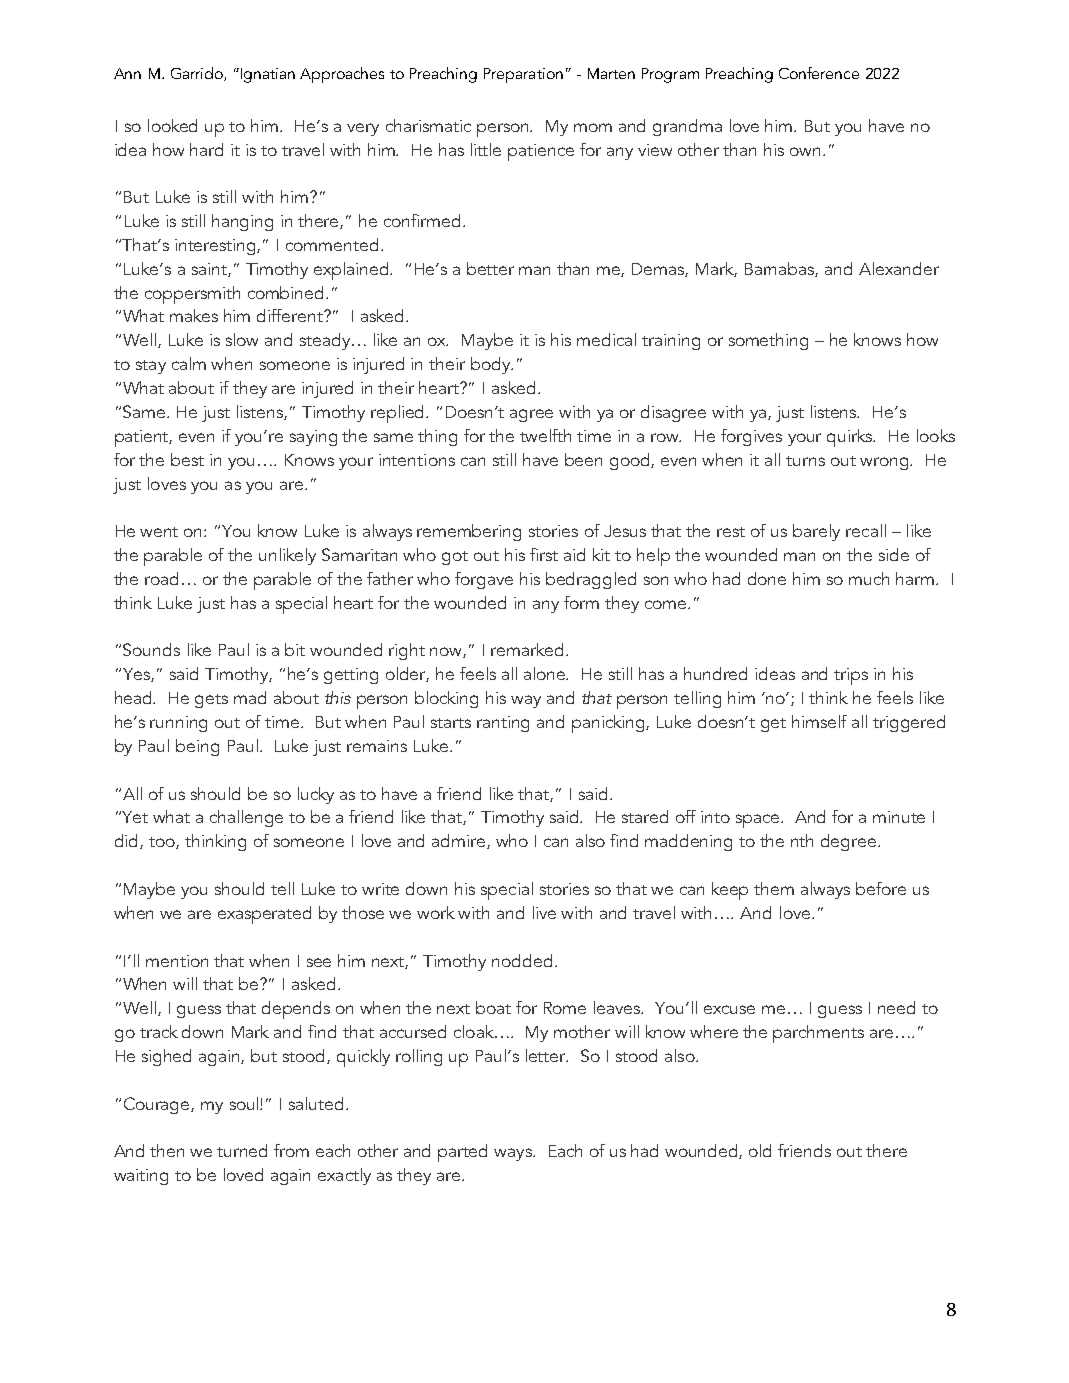 This document has height=1383, width=1069. I want to click on admire, so click(460, 841).
